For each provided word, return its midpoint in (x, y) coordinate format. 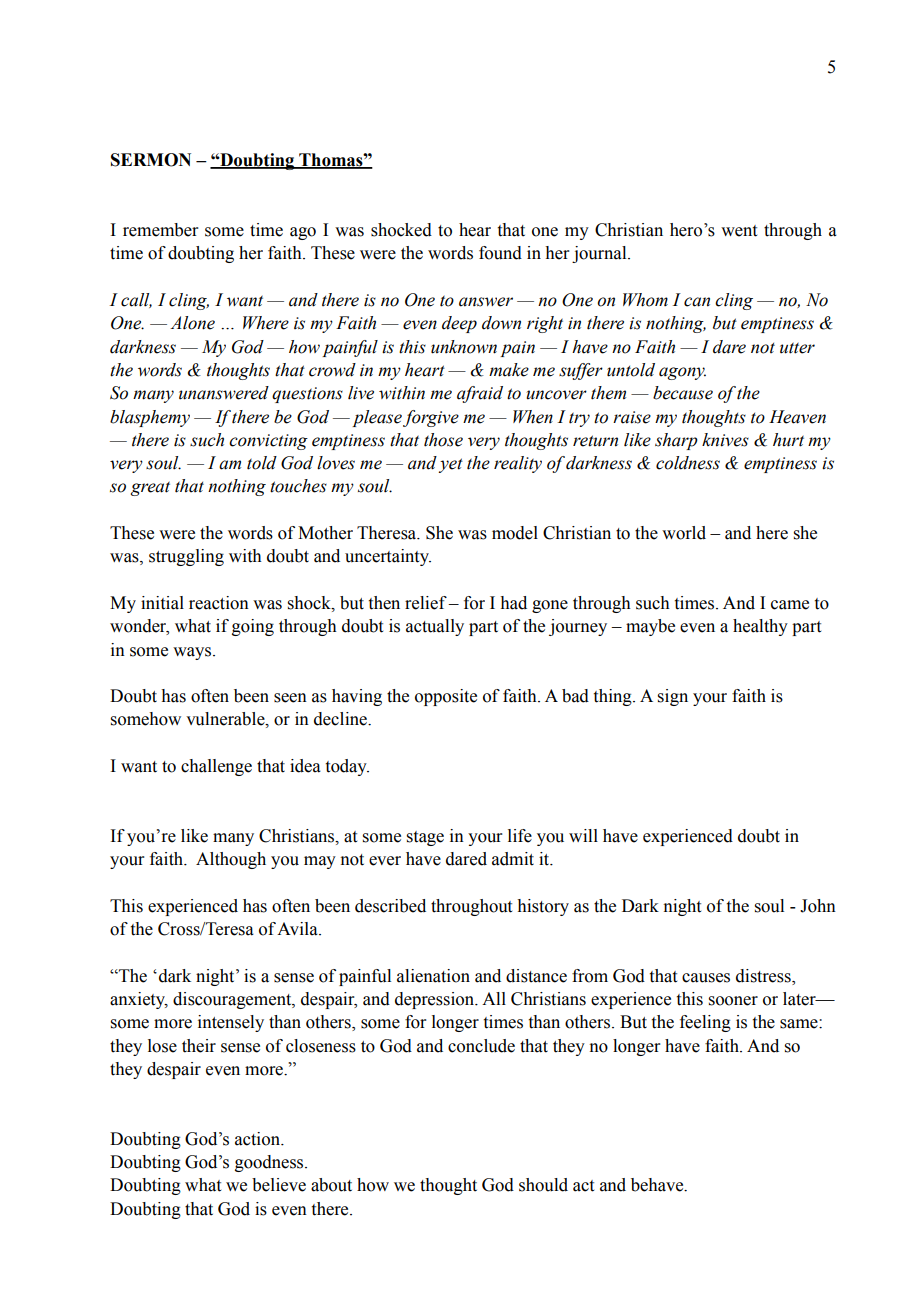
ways (193, 653)
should (543, 1185)
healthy (760, 627)
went (739, 231)
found (500, 253)
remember (161, 230)
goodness (270, 1163)
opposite (446, 697)
